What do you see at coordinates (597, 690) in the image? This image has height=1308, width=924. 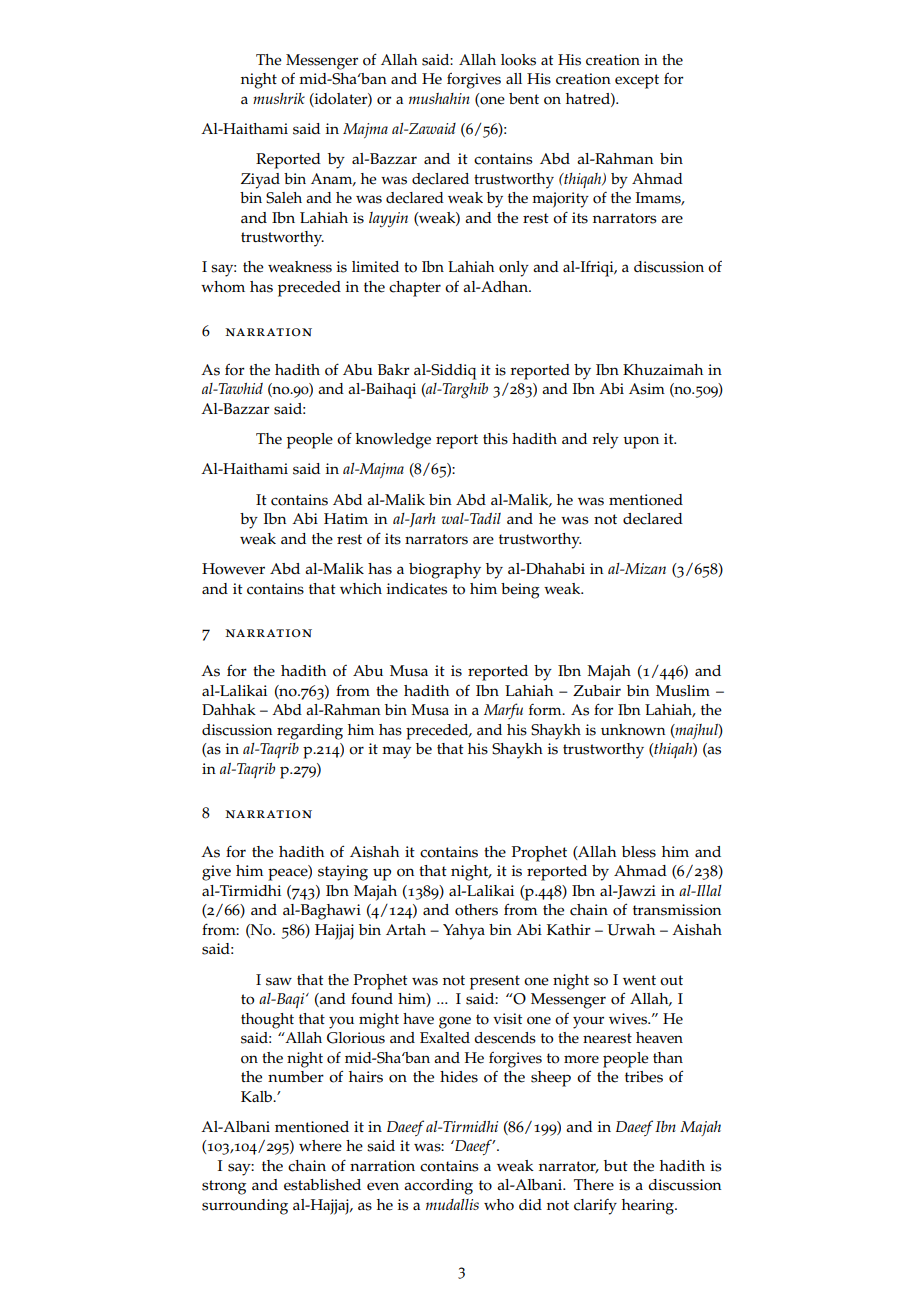 I see `Zubair` at bounding box center [597, 690].
